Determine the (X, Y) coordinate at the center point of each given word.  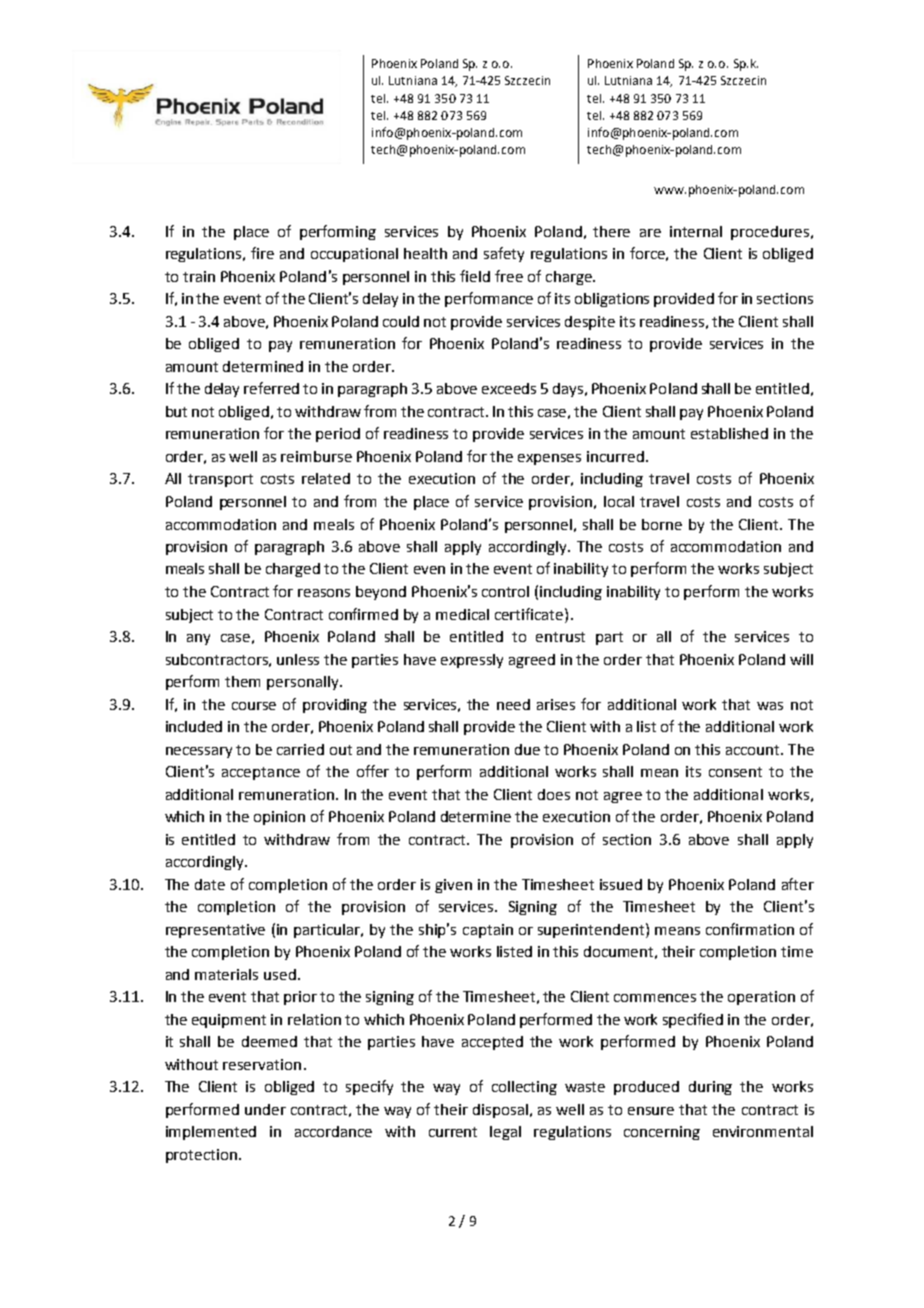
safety (504, 254)
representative (215, 931)
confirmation (750, 929)
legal (505, 1133)
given (453, 886)
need (513, 704)
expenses (549, 459)
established (729, 433)
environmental (763, 1131)
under (265, 1109)
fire (262, 253)
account (754, 750)
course (254, 706)
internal (696, 231)
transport (220, 480)
